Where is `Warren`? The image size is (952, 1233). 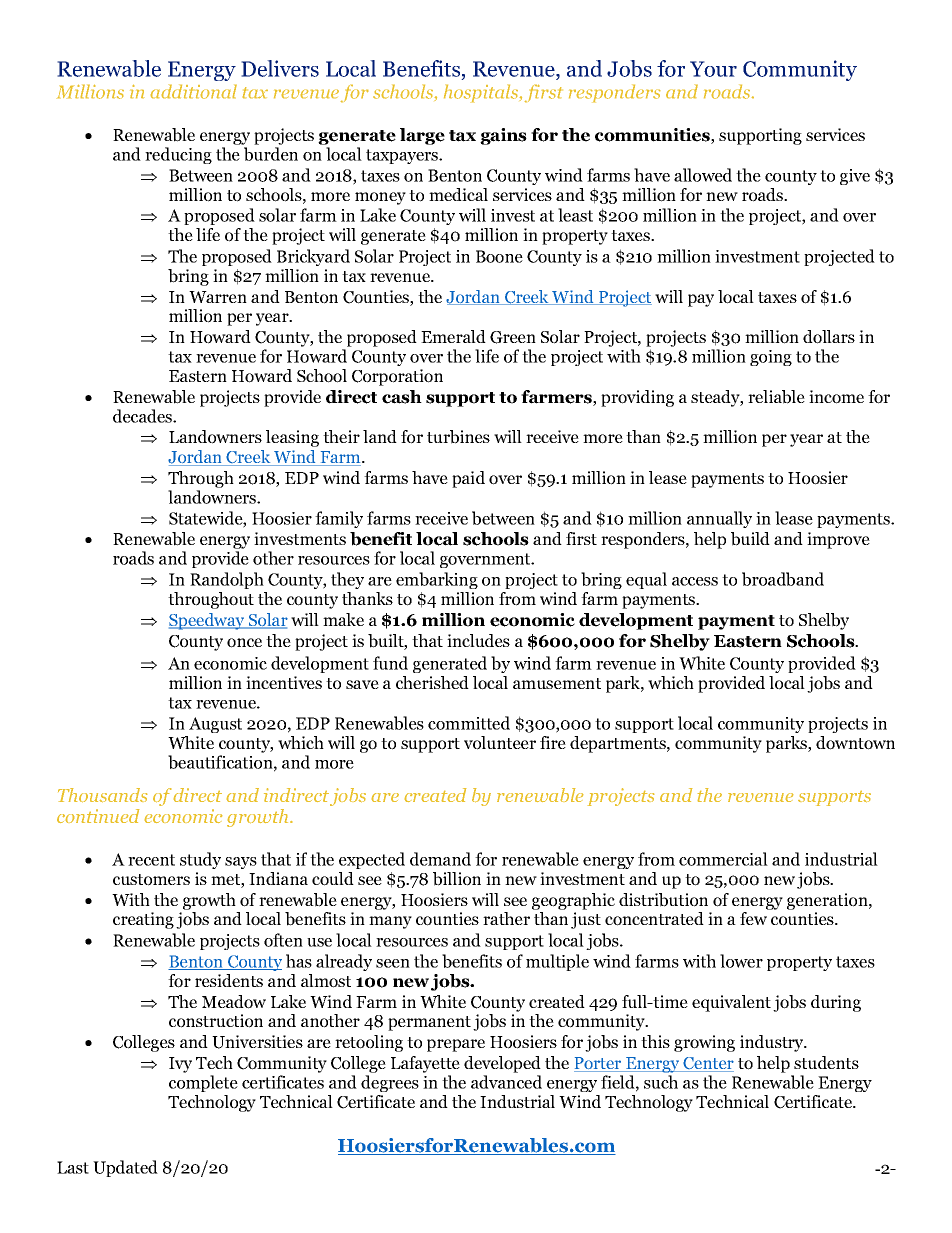
Warren is located at coordinates (218, 297).
